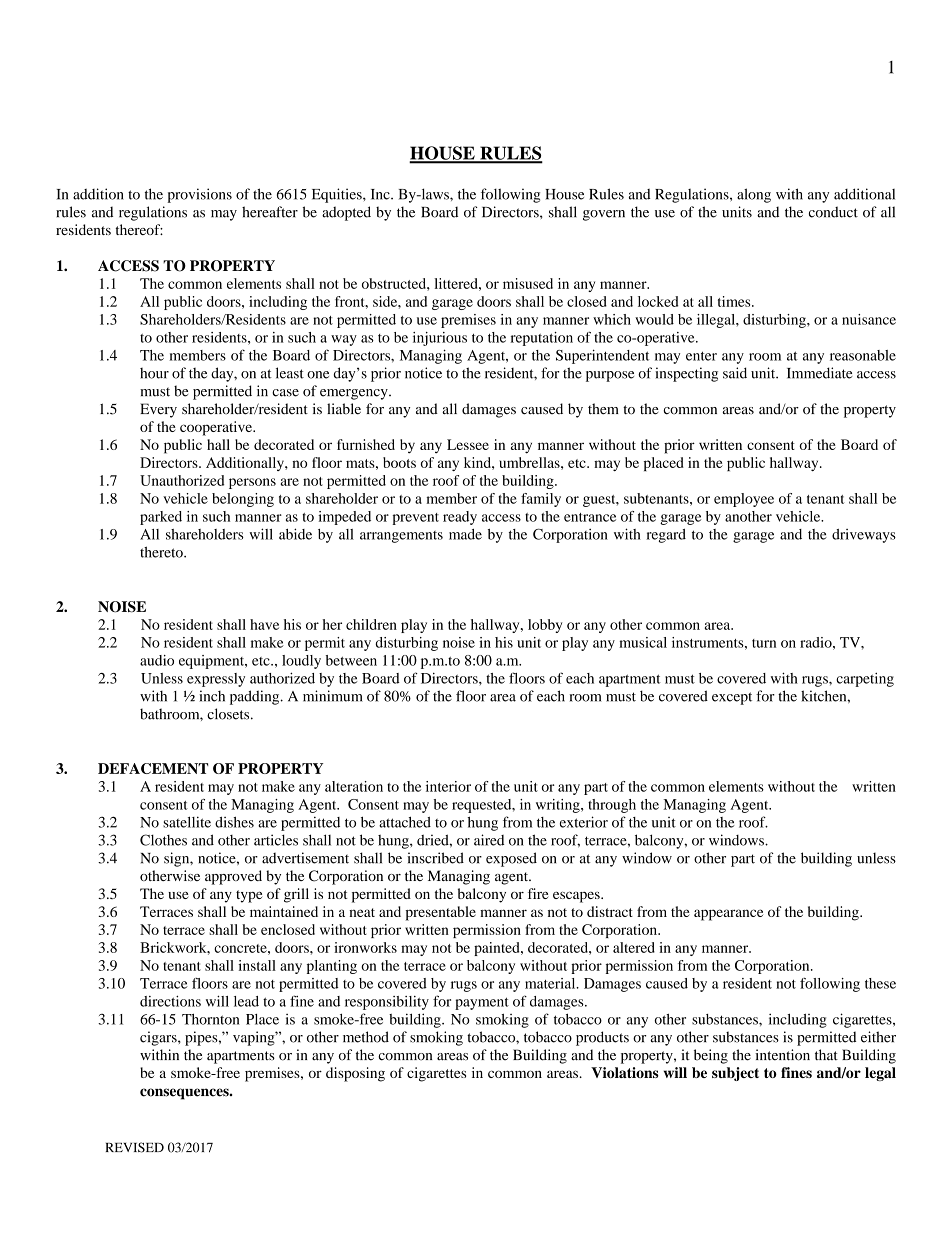  Describe the element at coordinates (744, 500) in the screenshot. I see `employee` at that location.
